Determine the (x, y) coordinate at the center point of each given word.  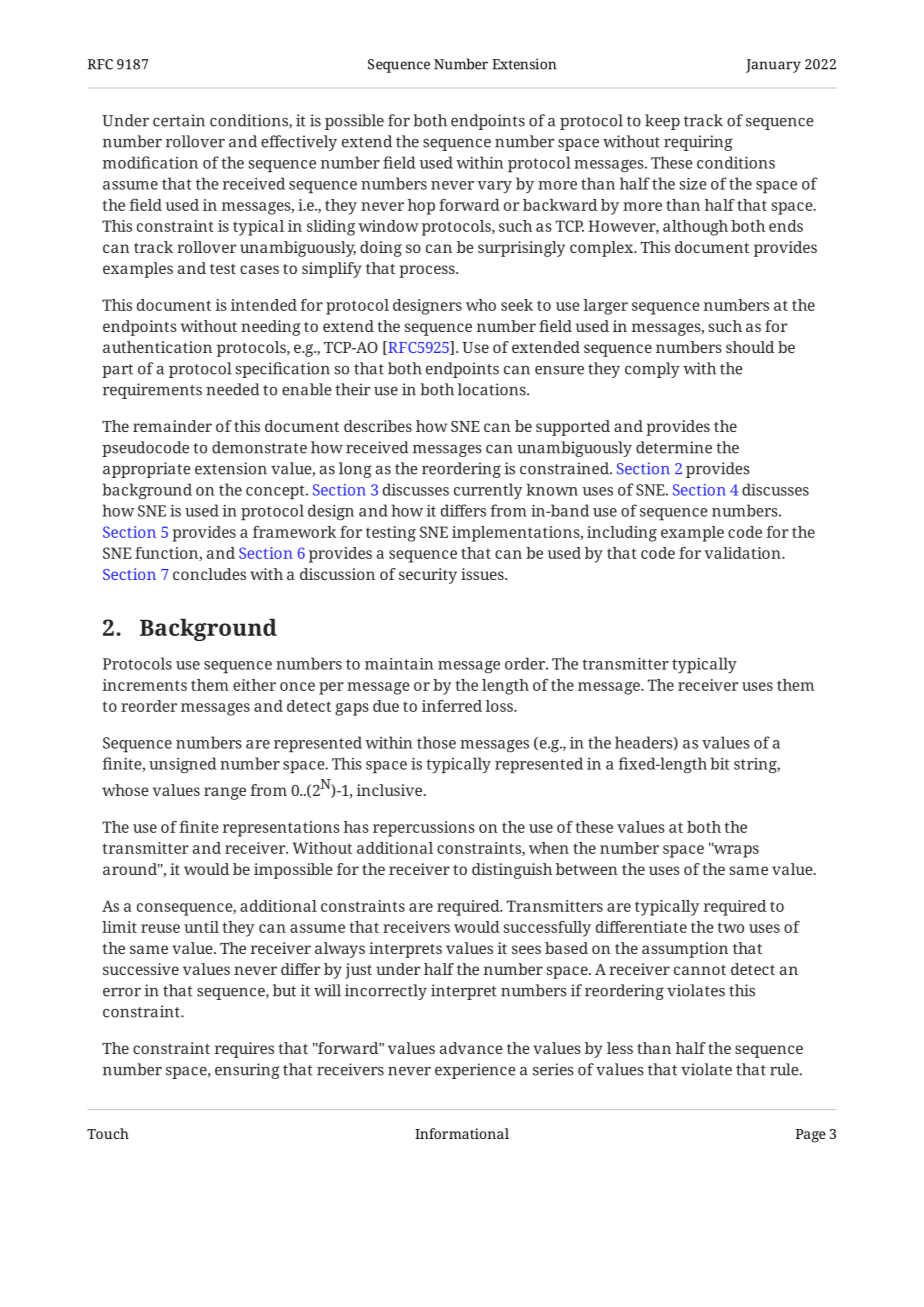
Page (811, 1136)
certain (179, 120)
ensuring (247, 1071)
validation (743, 553)
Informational (462, 1133)
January (773, 66)
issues (483, 574)
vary (494, 187)
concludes (209, 574)
